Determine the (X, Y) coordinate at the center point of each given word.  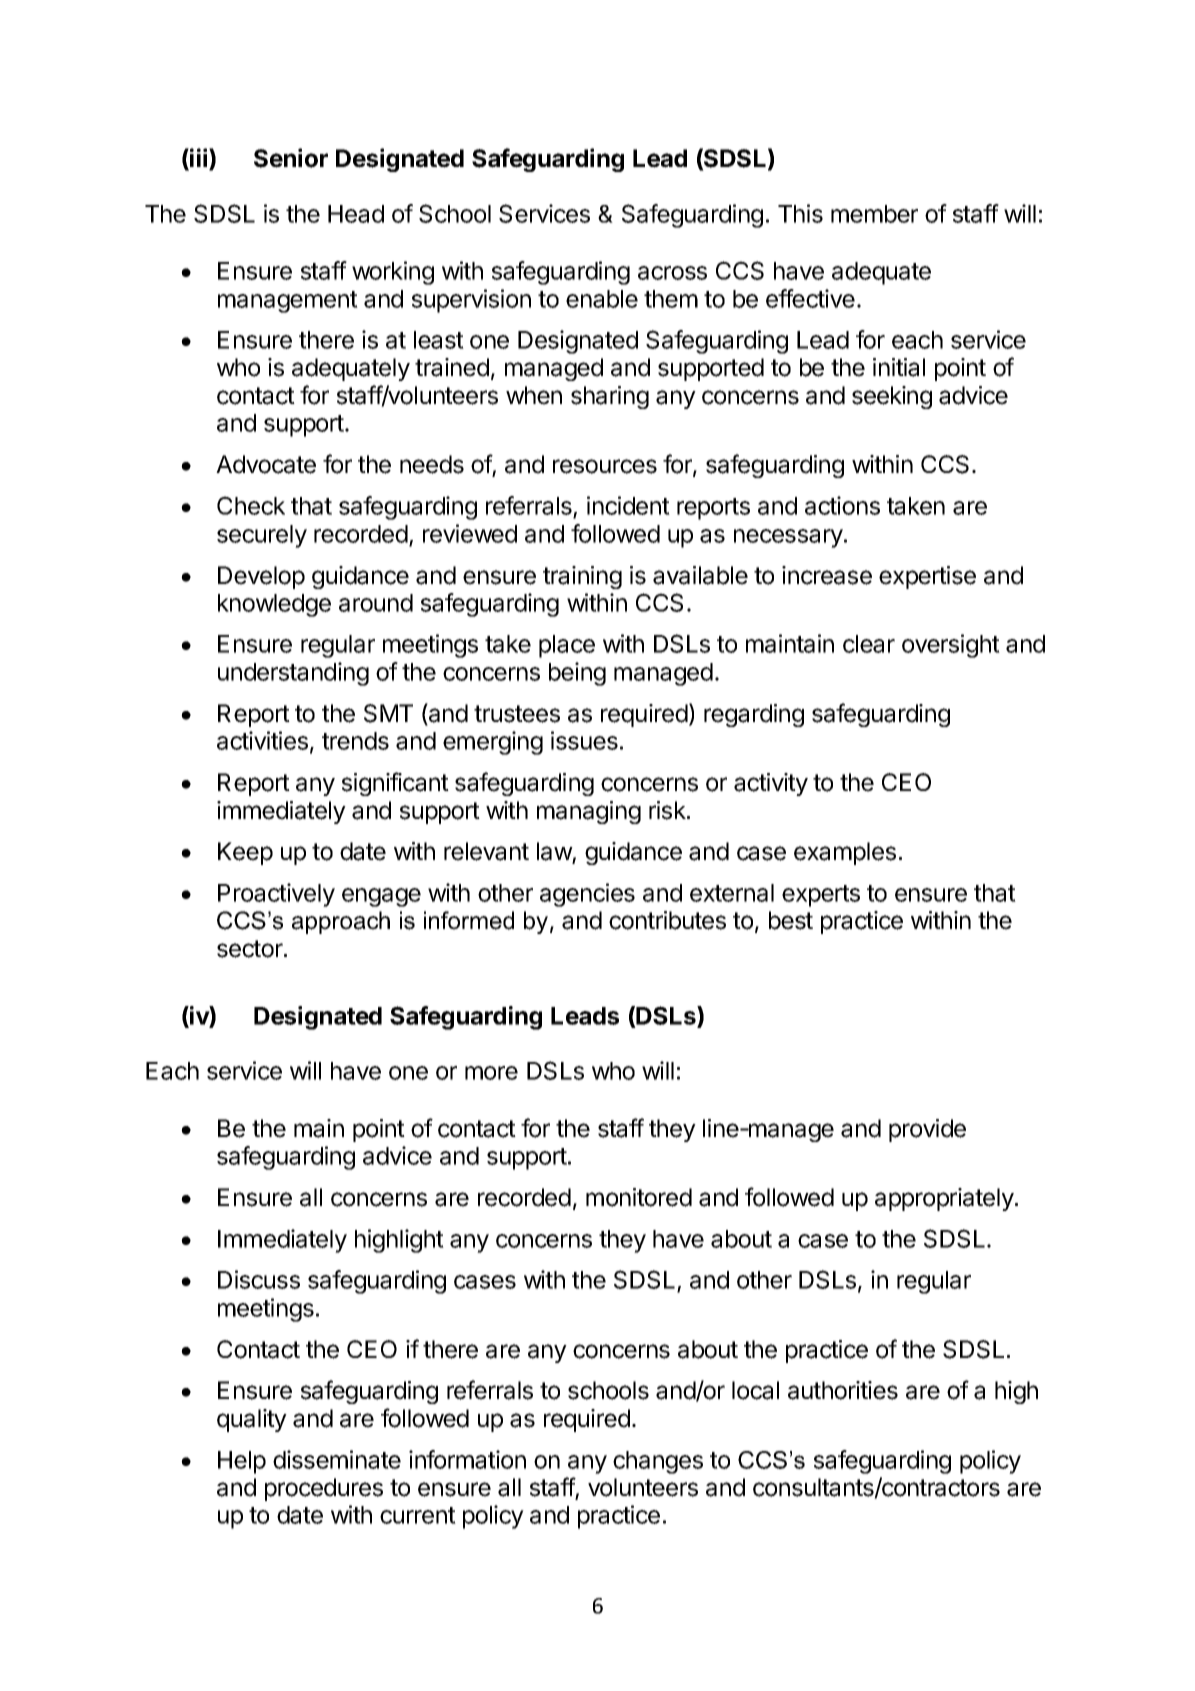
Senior (291, 158)
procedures (324, 1489)
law (555, 852)
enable (602, 299)
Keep (245, 853)
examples (845, 853)
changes (658, 1462)
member (874, 214)
